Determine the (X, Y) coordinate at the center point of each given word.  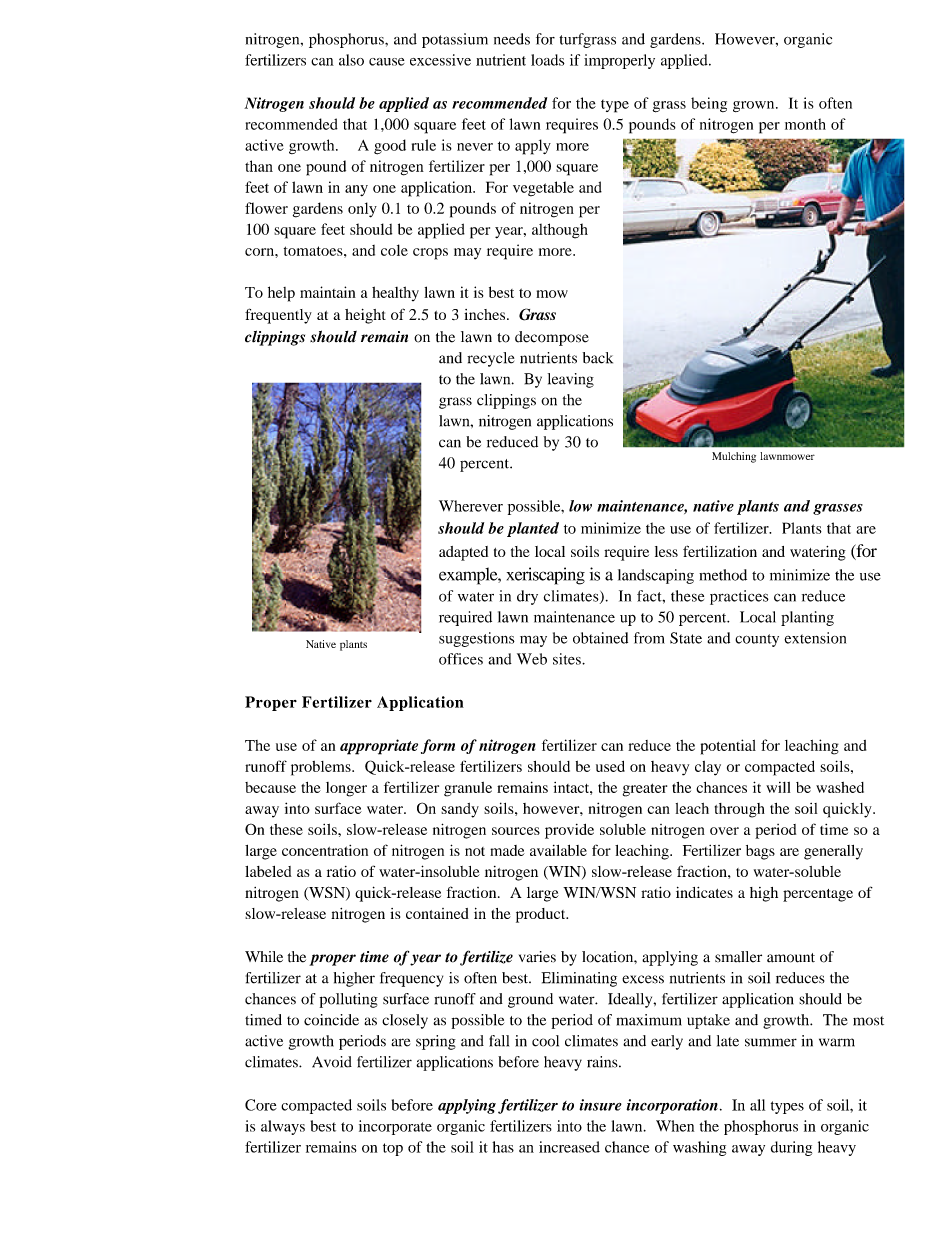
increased (569, 1147)
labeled (268, 871)
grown (755, 106)
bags (760, 852)
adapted (463, 553)
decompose (552, 338)
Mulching (734, 457)
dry (527, 597)
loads (548, 60)
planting (807, 618)
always (283, 1127)
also (351, 60)
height (365, 316)
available (558, 850)
